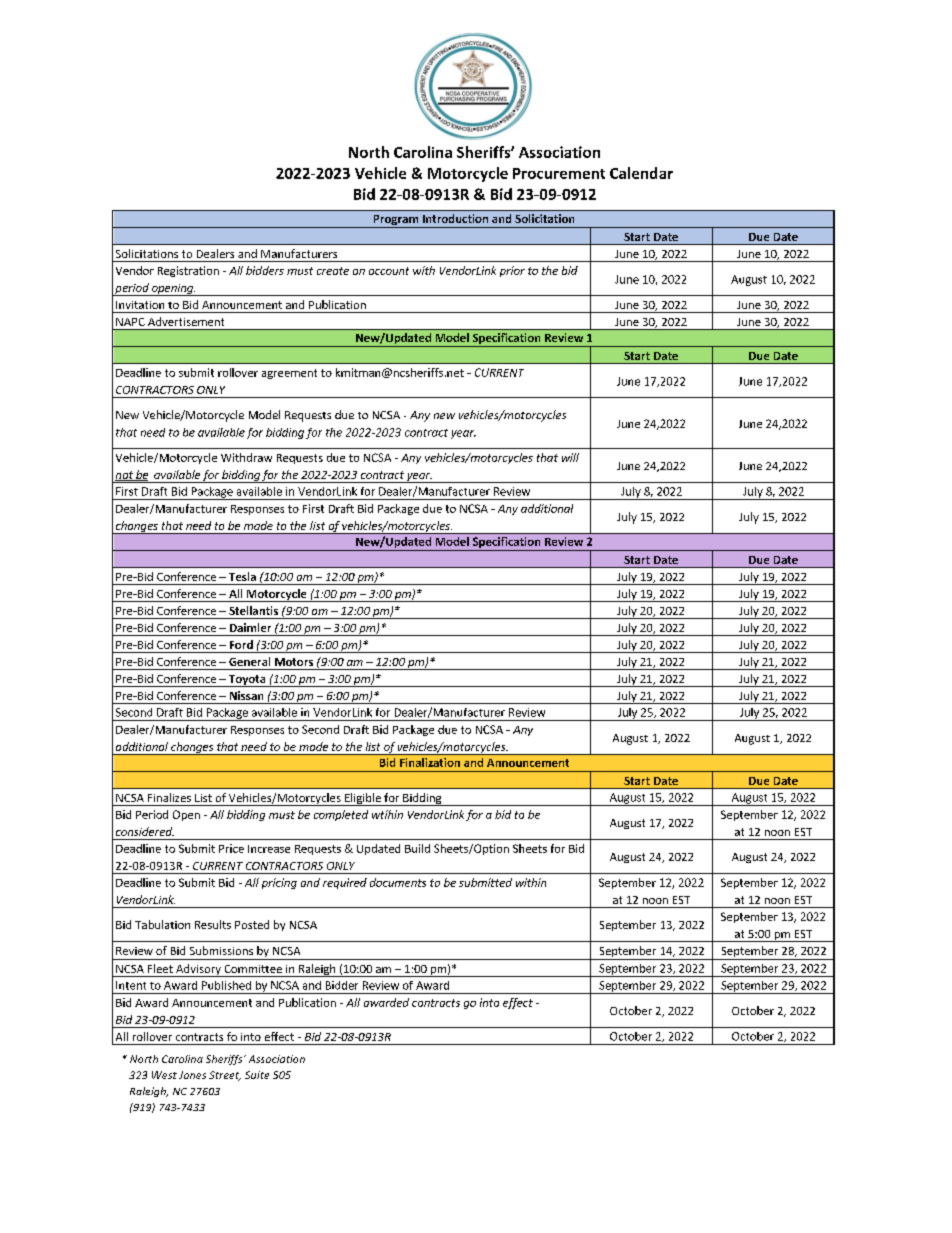 The height and width of the screenshot is (1233, 952). Describe the element at coordinates (294, 662) in the screenshot. I see `Motors` at that location.
